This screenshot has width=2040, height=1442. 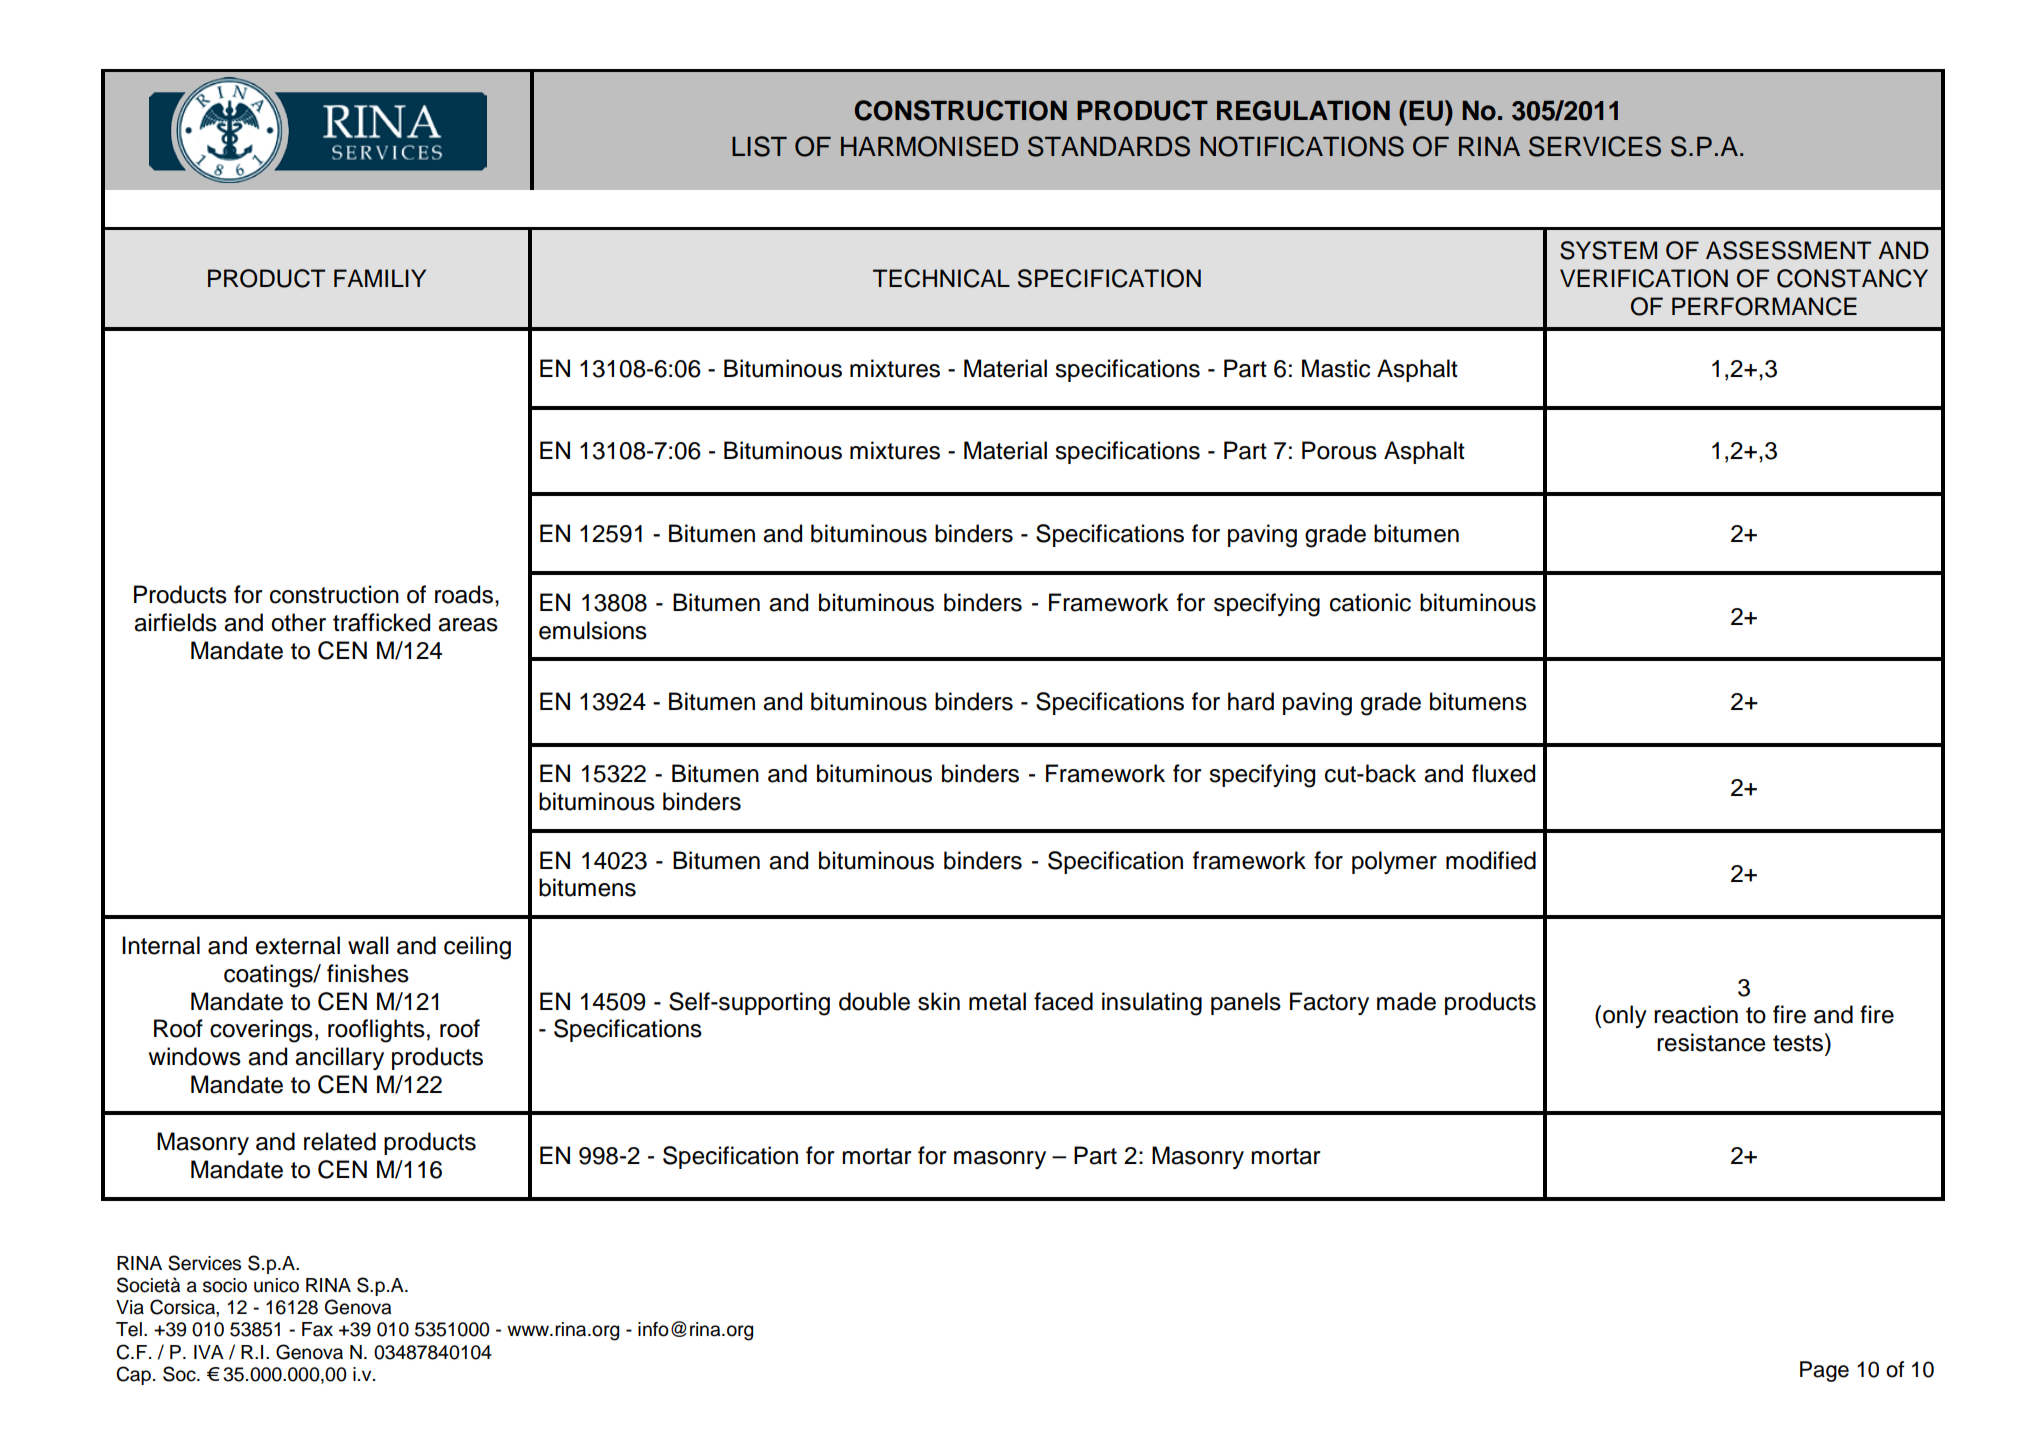 What do you see at coordinates (339, 1058) in the screenshot?
I see `ancillary` at bounding box center [339, 1058].
